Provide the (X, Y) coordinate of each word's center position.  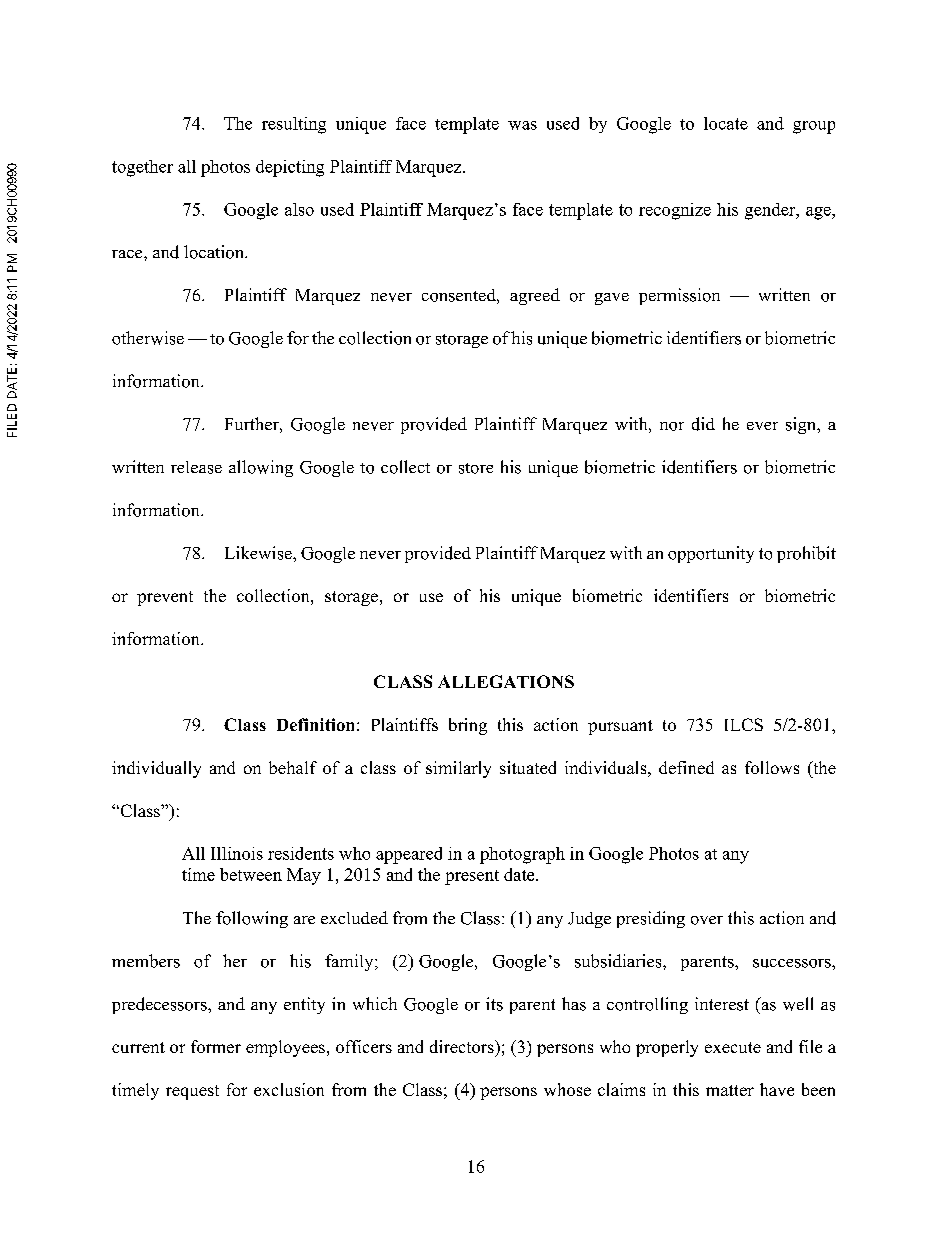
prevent (165, 598)
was (522, 125)
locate (726, 123)
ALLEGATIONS (506, 681)
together (142, 168)
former (216, 1046)
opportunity (711, 554)
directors (463, 1046)
